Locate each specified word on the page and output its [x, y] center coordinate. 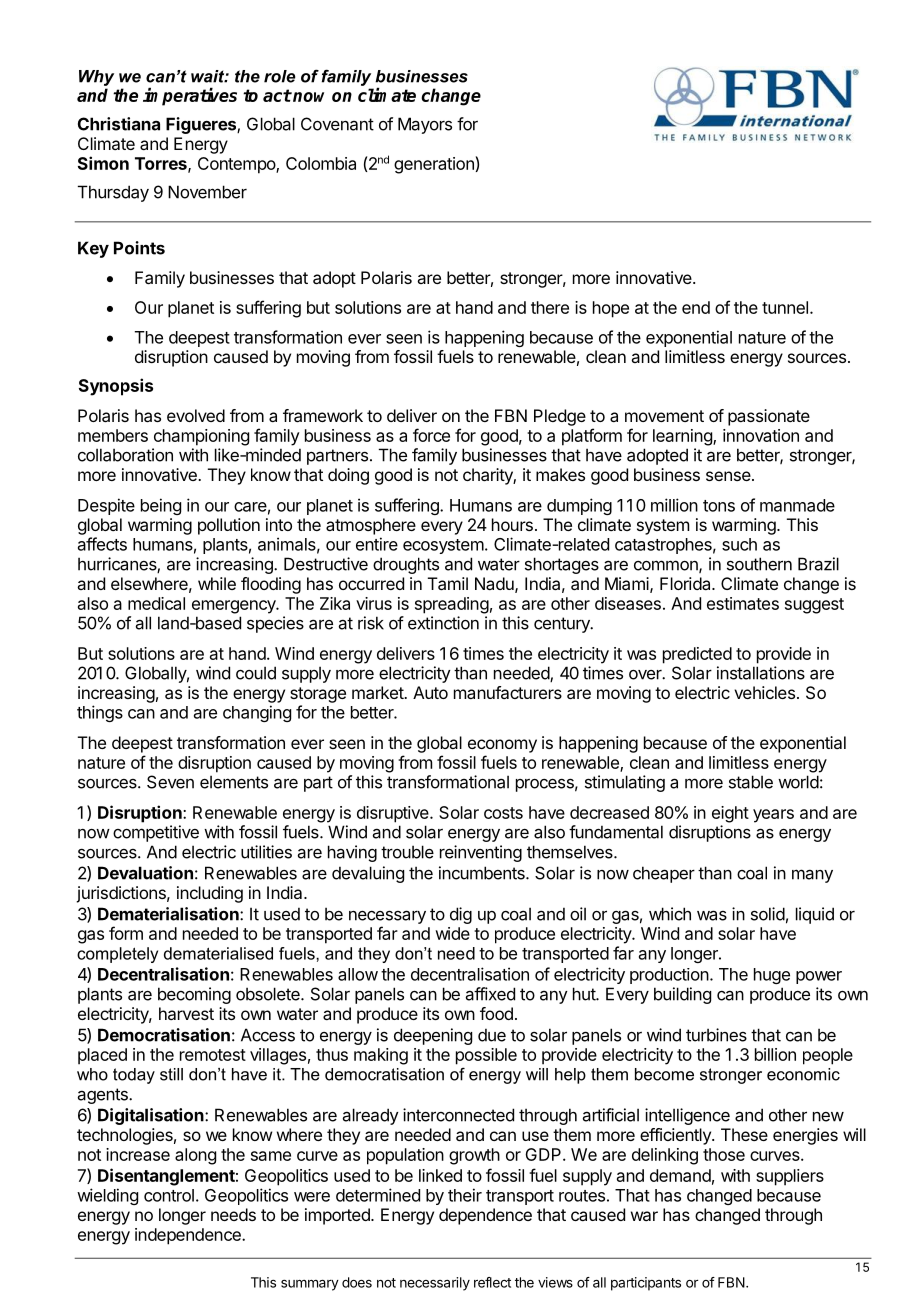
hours [512, 524]
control [169, 1195]
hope [611, 309]
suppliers [790, 1177]
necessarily [435, 1284]
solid [768, 914]
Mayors [425, 125]
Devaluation [145, 873]
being [161, 506]
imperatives [190, 96]
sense [729, 476]
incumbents [483, 873]
